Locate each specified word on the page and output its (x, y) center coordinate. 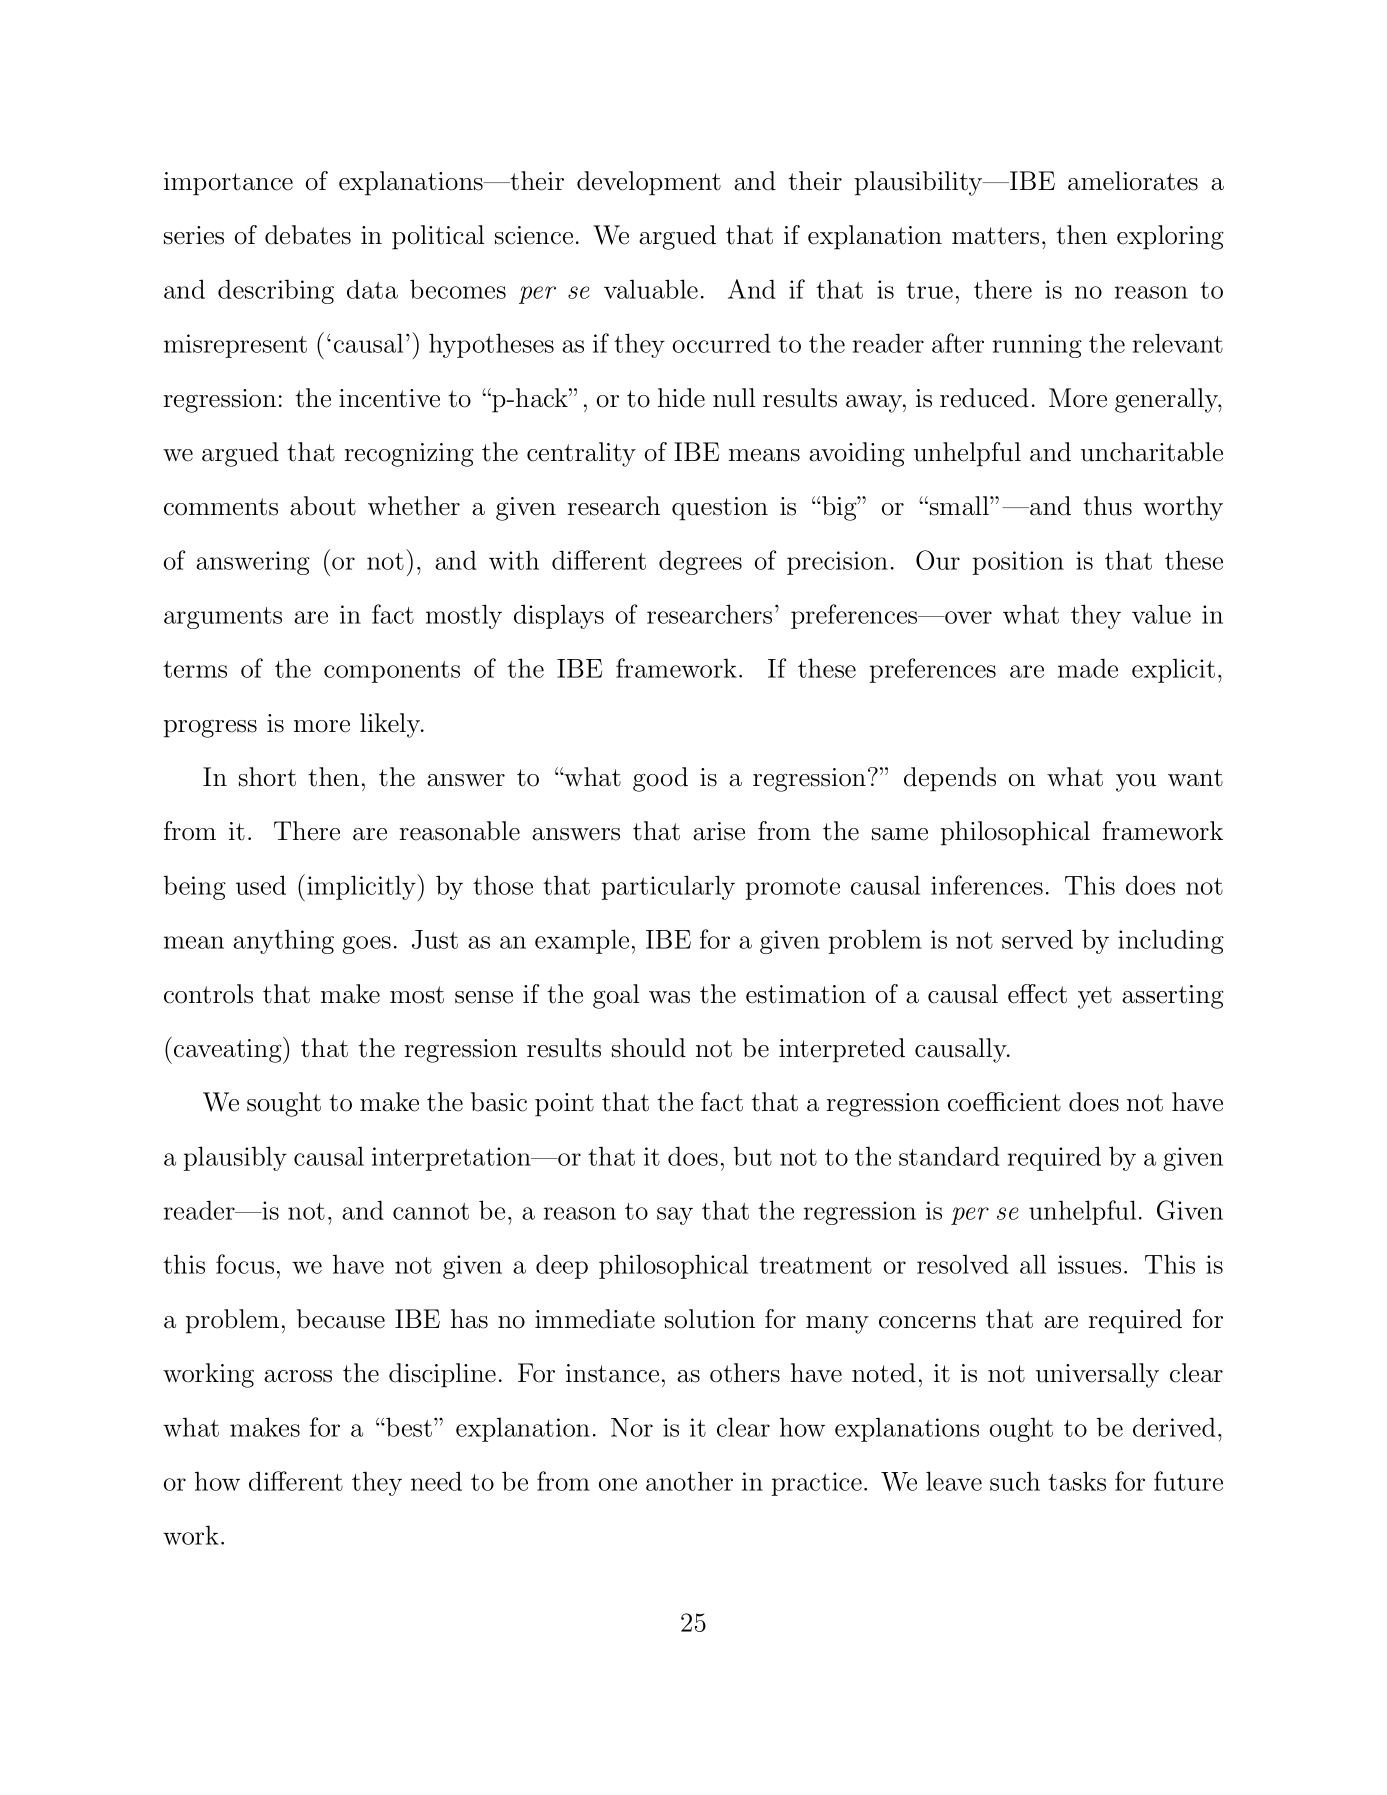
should (649, 1048)
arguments (223, 618)
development (649, 183)
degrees (700, 562)
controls (208, 994)
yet (1095, 997)
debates (308, 235)
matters (995, 236)
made (1088, 668)
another (689, 1481)
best (408, 1427)
